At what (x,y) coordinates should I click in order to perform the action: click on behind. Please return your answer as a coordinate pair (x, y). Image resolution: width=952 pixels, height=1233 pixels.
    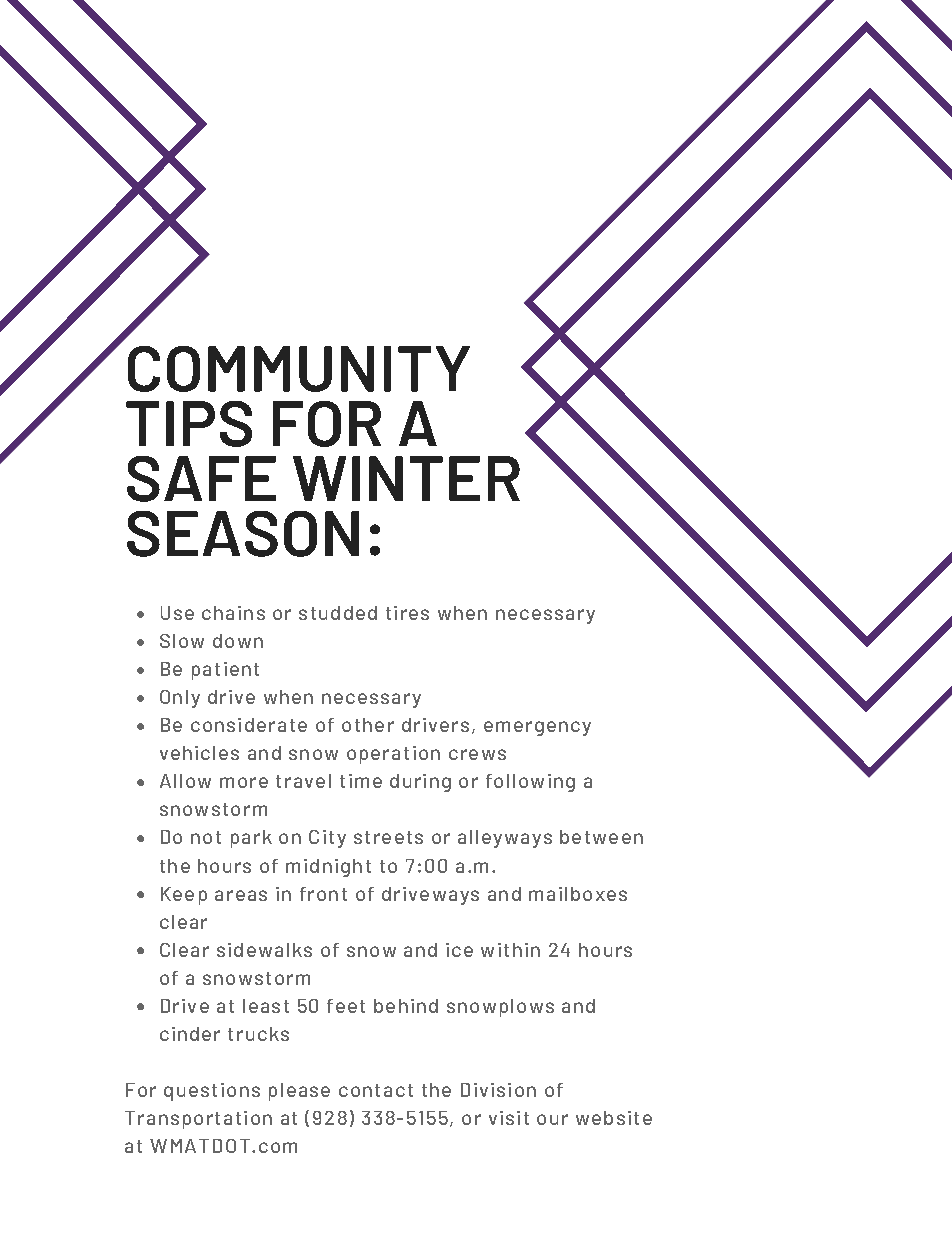
    Looking at the image, I should click on (406, 1006).
